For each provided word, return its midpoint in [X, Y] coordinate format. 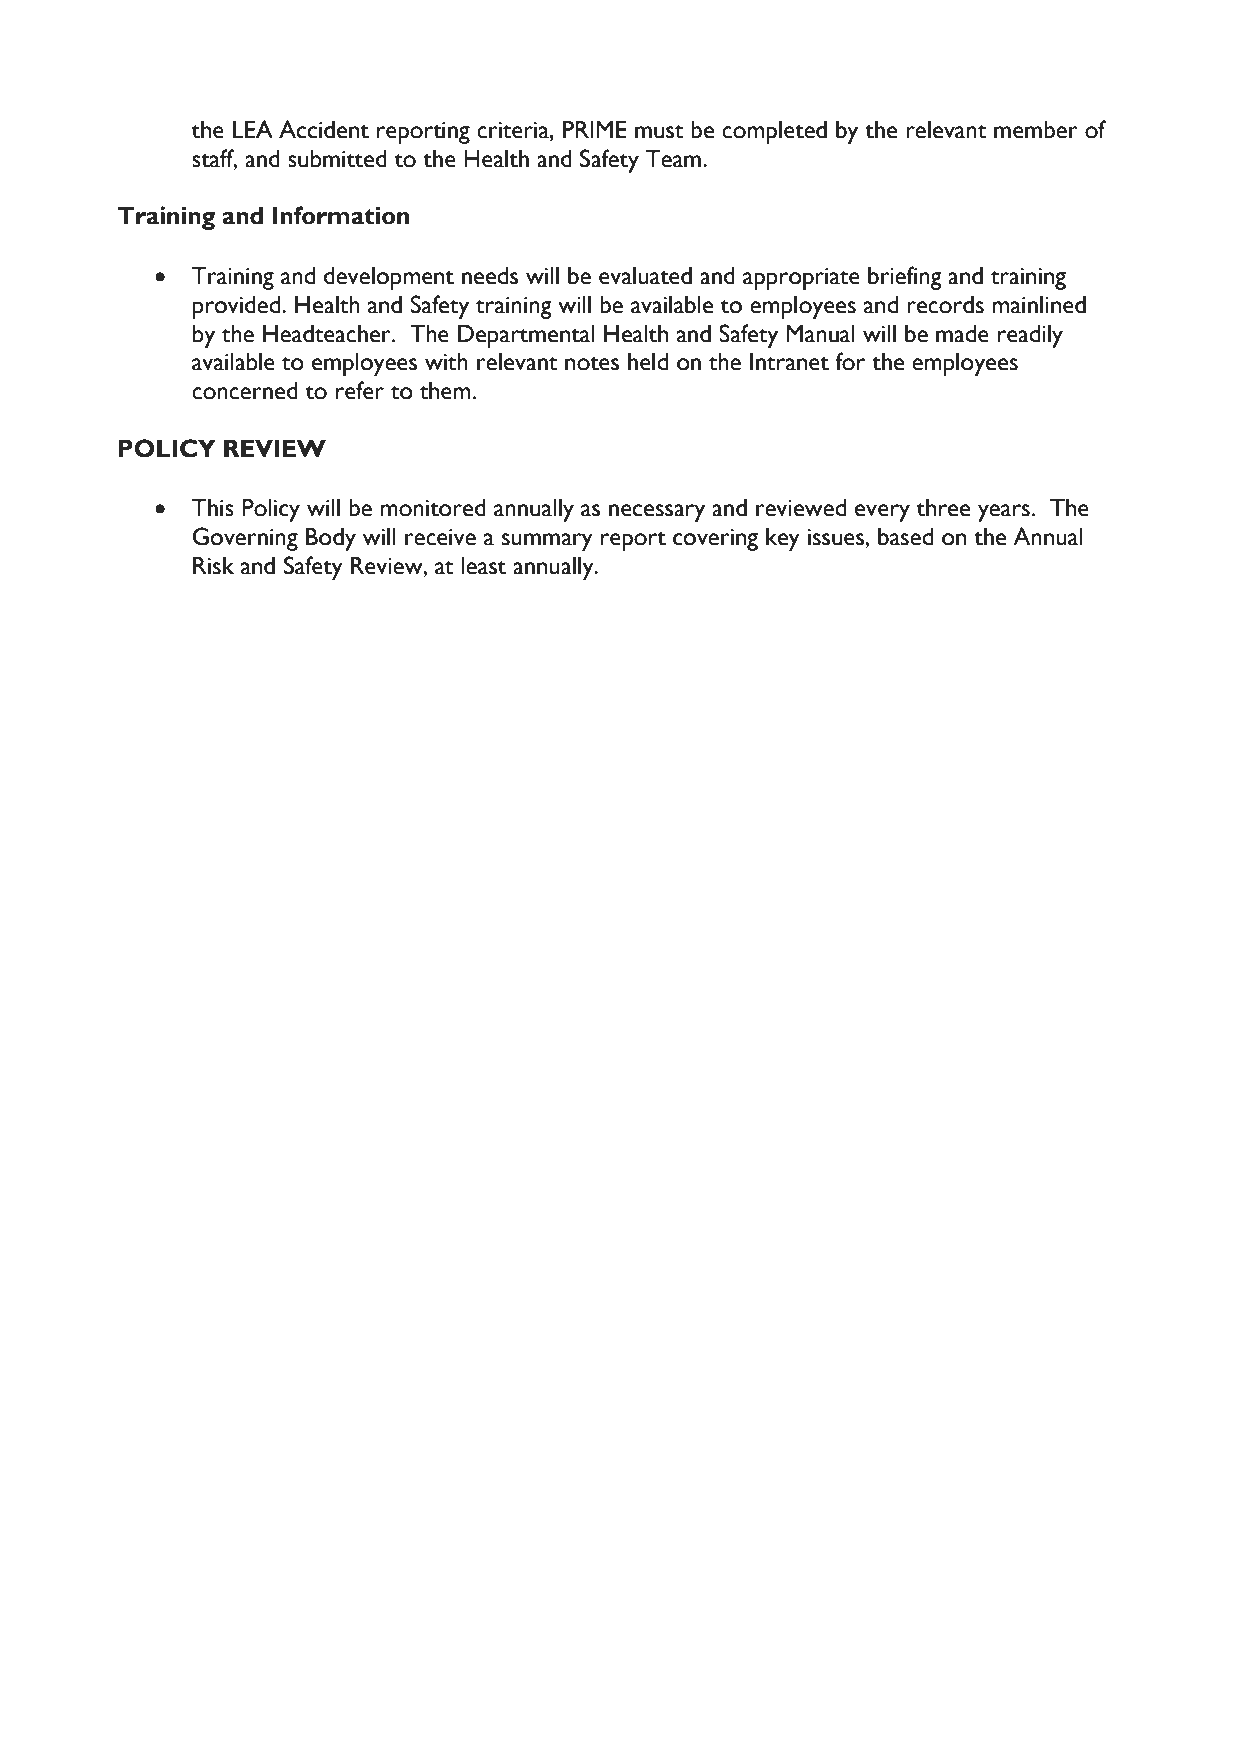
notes [592, 364]
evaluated [645, 276]
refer [360, 390]
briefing [905, 278]
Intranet [789, 362]
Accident [324, 129]
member [1036, 130]
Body [331, 539]
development [389, 278]
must [659, 132]
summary [547, 542]
